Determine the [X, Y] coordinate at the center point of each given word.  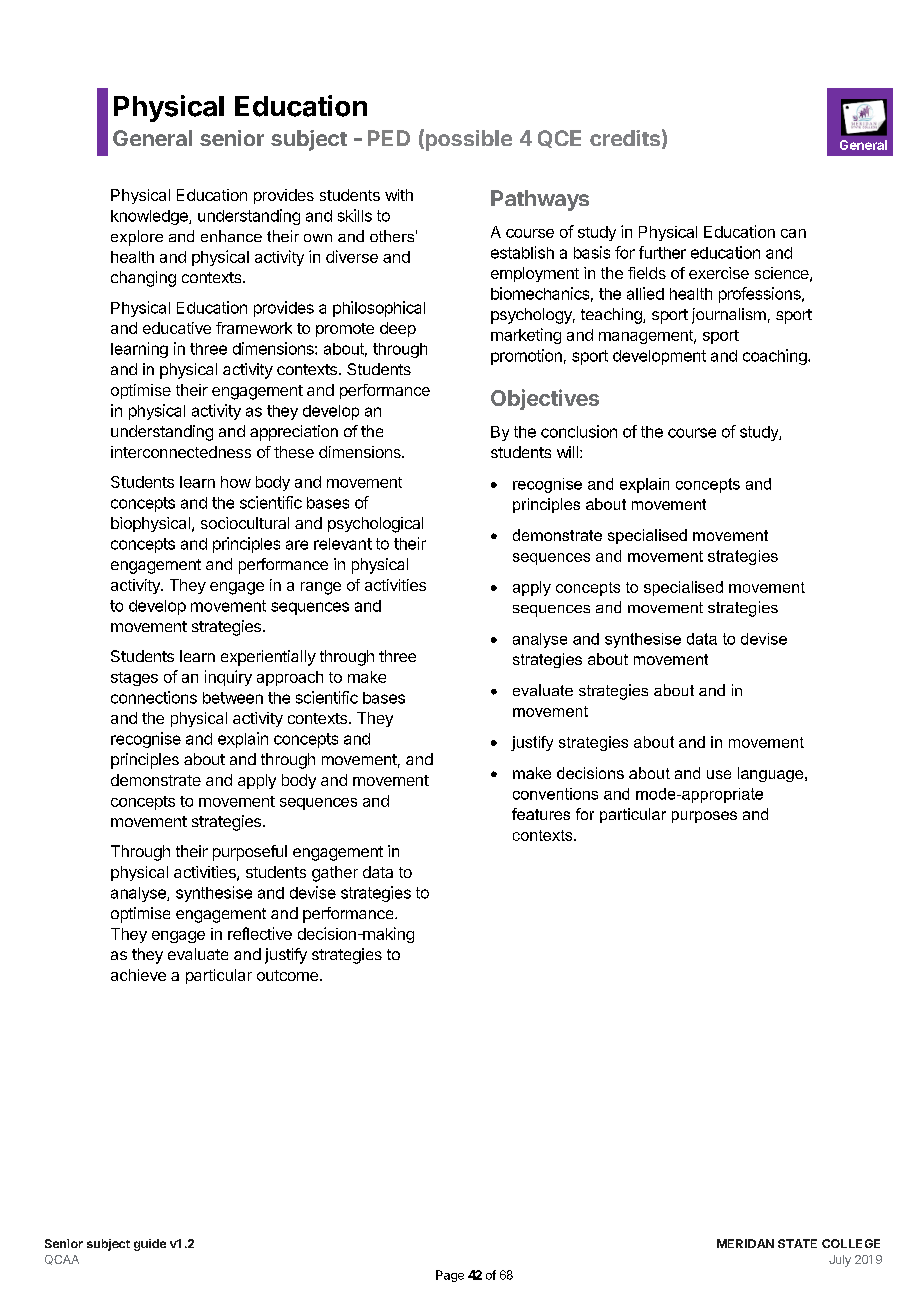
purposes [704, 817]
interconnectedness [181, 452]
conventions [555, 794]
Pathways [540, 200]
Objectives [545, 399]
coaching [776, 357]
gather [335, 874]
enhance [231, 236]
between [233, 698]
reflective [260, 933]
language [772, 774]
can [793, 233]
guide [150, 1245]
